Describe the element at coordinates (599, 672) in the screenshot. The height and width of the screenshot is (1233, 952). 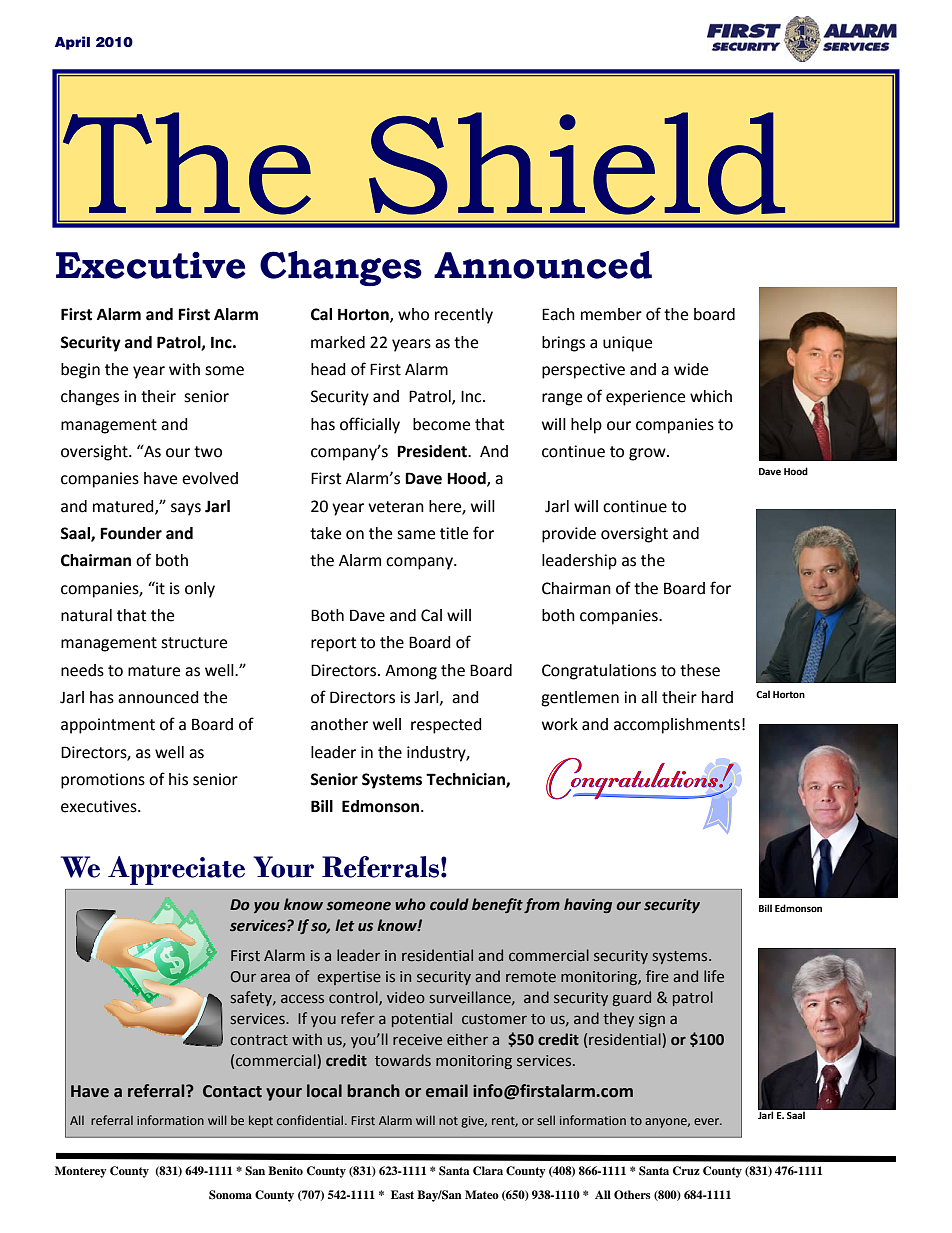
I see `Congratulations` at that location.
